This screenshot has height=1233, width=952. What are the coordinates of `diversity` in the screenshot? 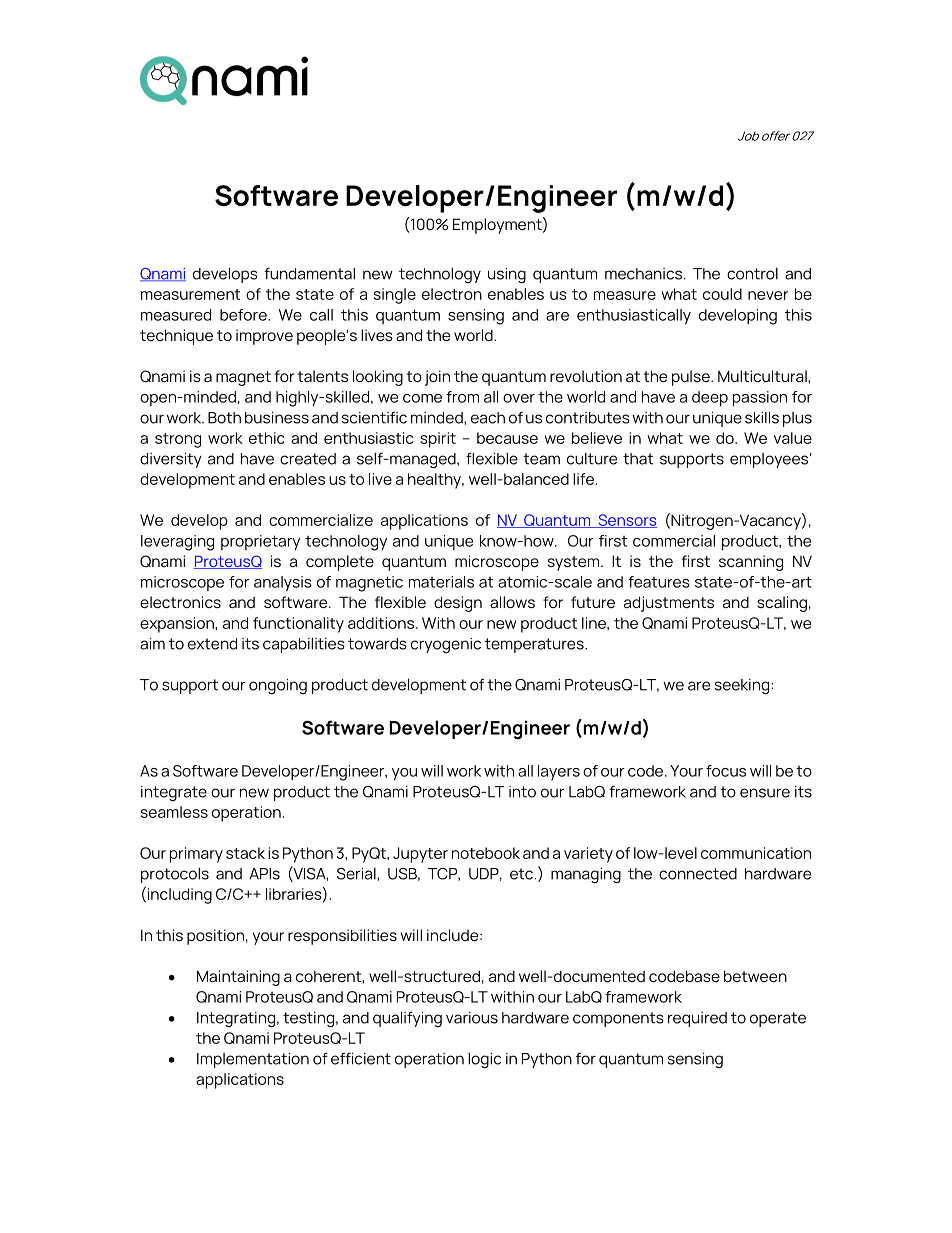 It's located at (171, 460).
